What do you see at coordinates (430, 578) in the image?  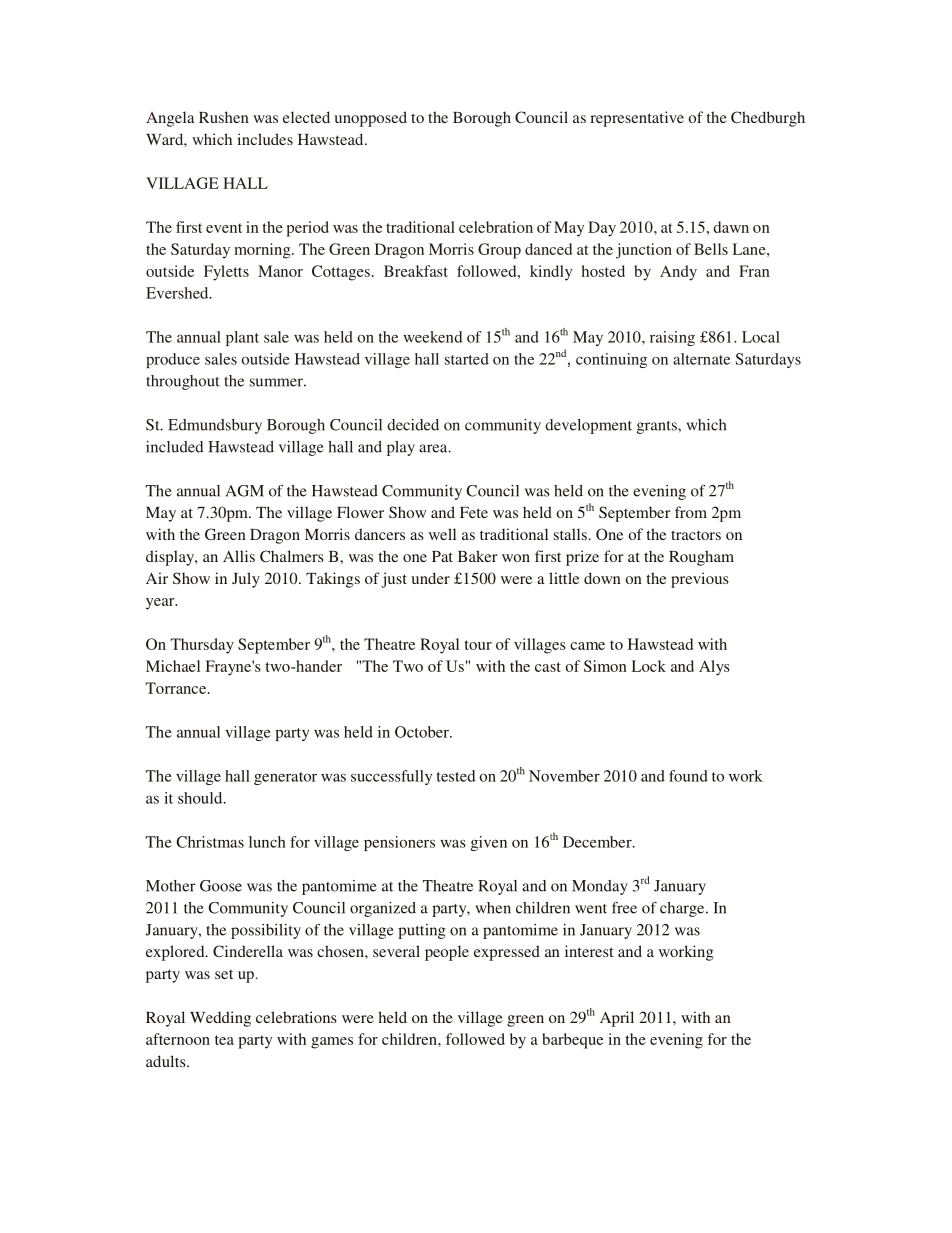 I see `under` at bounding box center [430, 578].
